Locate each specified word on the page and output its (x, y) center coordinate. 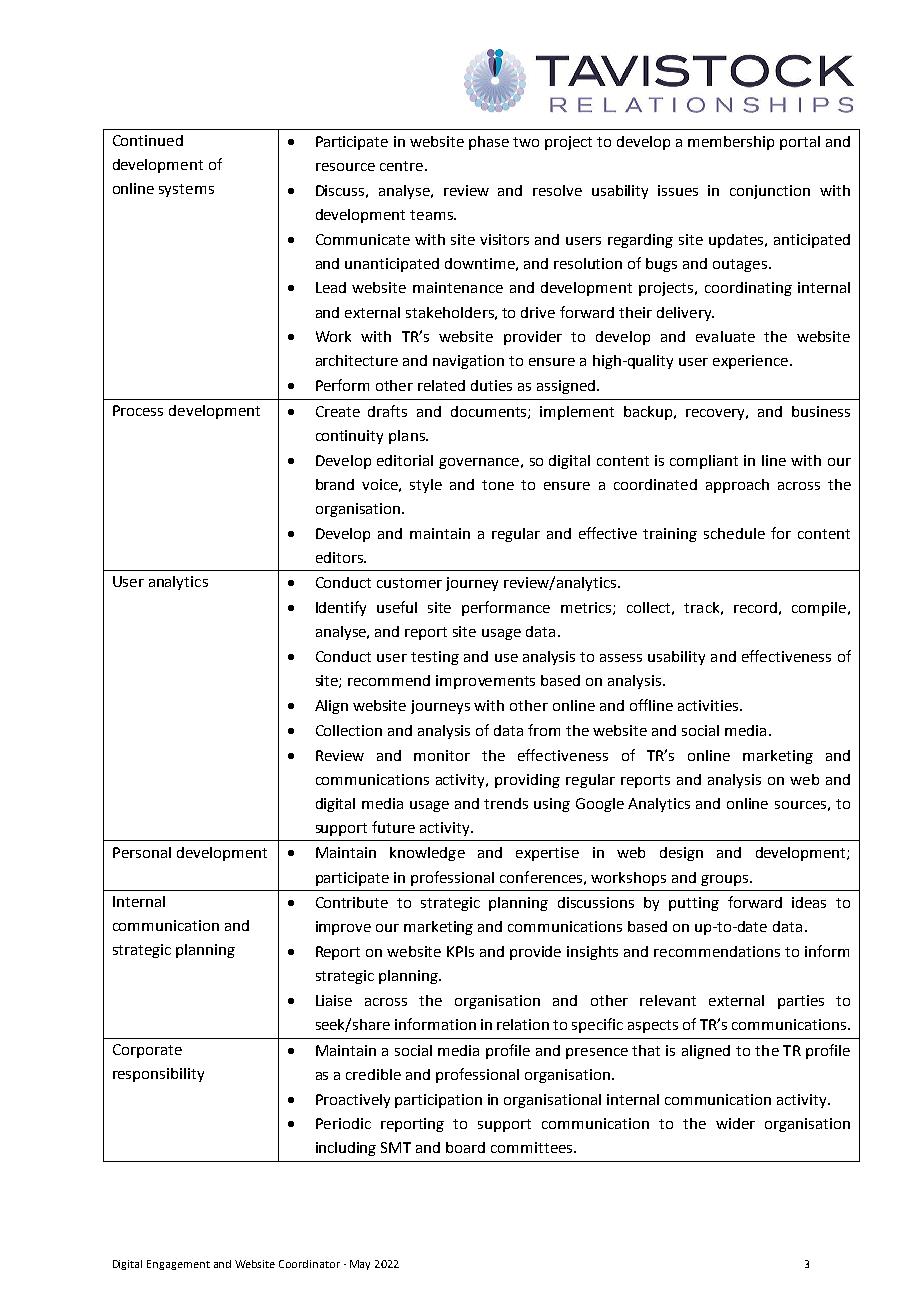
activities (709, 705)
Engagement (178, 1265)
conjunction (770, 192)
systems (186, 190)
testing (435, 658)
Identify (341, 608)
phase (489, 143)
